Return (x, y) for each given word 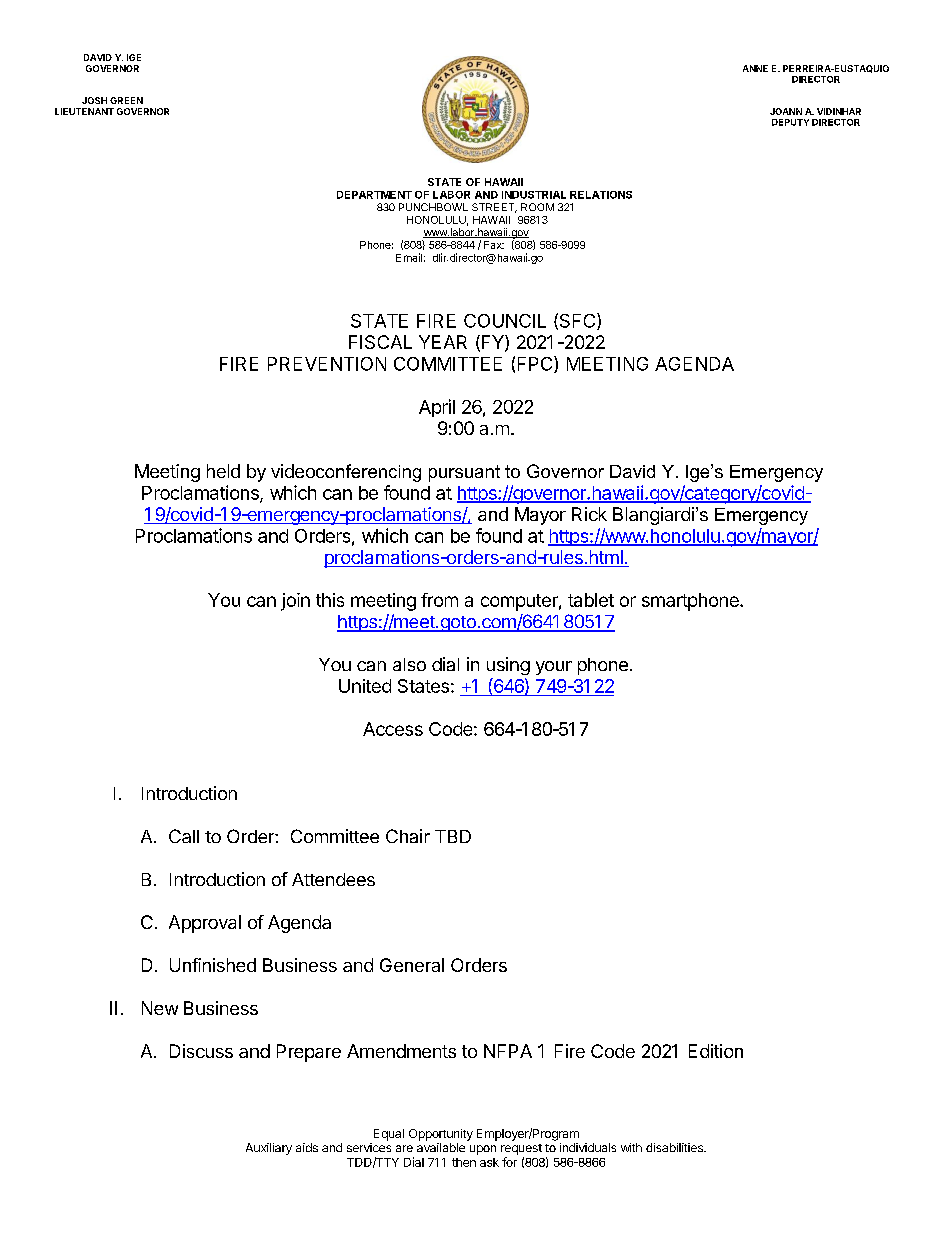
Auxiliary (269, 1149)
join (295, 602)
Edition (716, 1051)
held (223, 471)
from (439, 600)
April (437, 408)
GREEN (126, 100)
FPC (536, 364)
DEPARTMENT (374, 195)
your (554, 668)
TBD (453, 836)
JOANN (786, 111)
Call (184, 836)
